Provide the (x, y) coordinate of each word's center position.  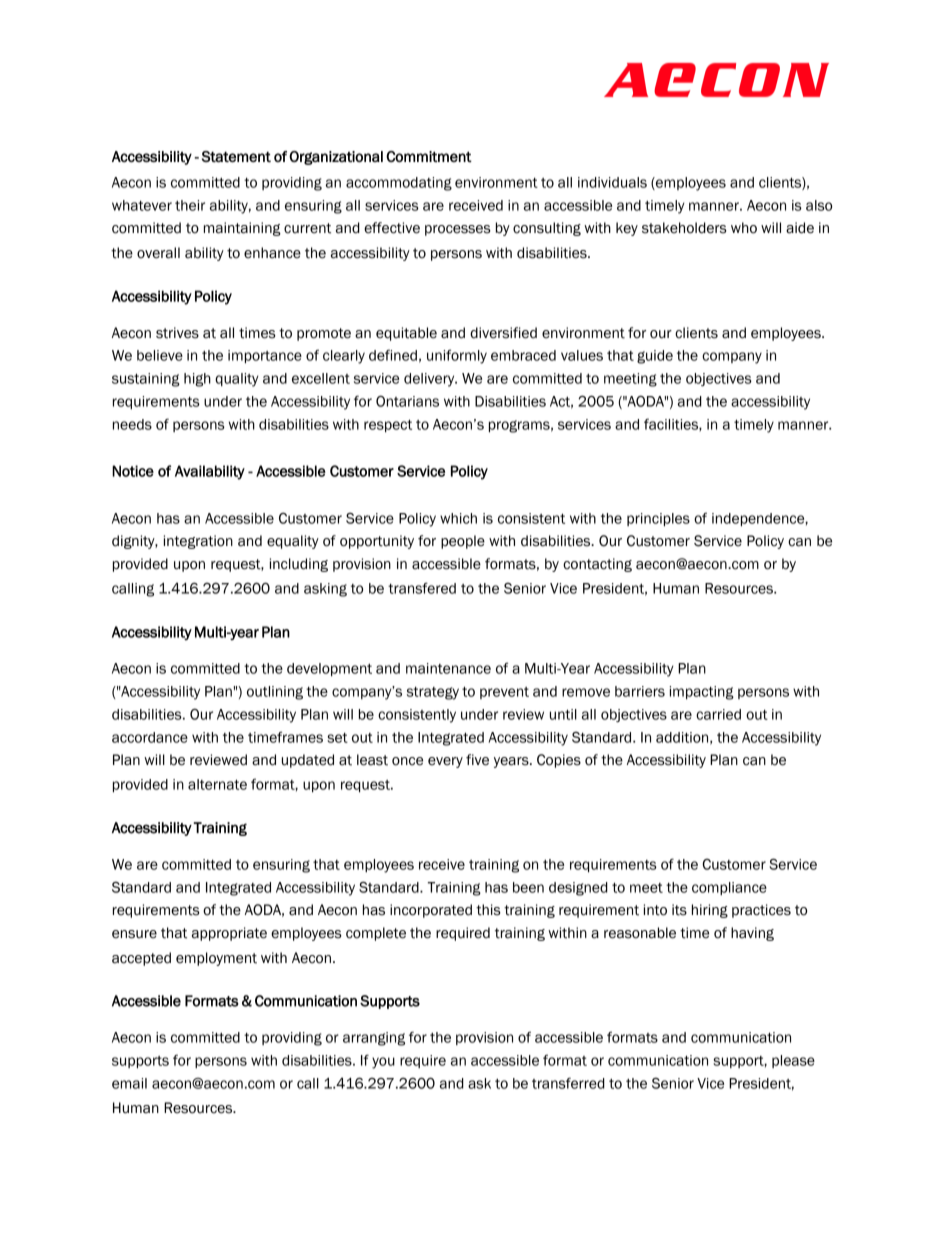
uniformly (457, 356)
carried (718, 714)
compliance (729, 888)
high (197, 380)
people (463, 542)
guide (655, 357)
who (744, 228)
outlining (275, 693)
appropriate (229, 934)
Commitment (429, 156)
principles (658, 519)
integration (198, 542)
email (129, 1083)
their (190, 205)
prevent (504, 693)
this (488, 910)
